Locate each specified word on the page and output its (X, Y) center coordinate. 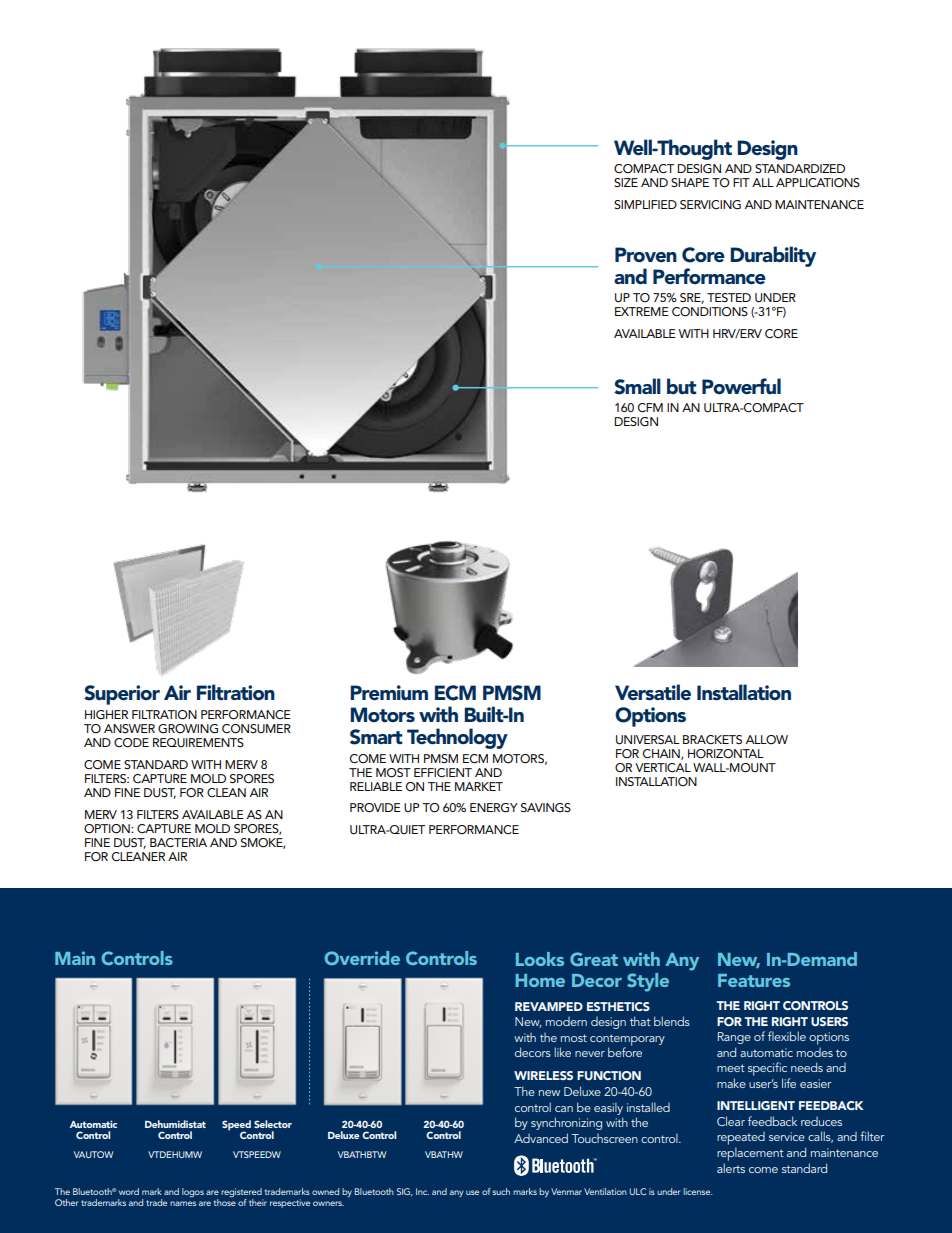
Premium (389, 693)
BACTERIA (178, 843)
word (129, 1191)
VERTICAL (663, 768)
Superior (122, 695)
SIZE (626, 182)
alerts (731, 1168)
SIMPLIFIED (645, 204)
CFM (650, 408)
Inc (422, 1191)
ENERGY (494, 808)
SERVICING (710, 205)
